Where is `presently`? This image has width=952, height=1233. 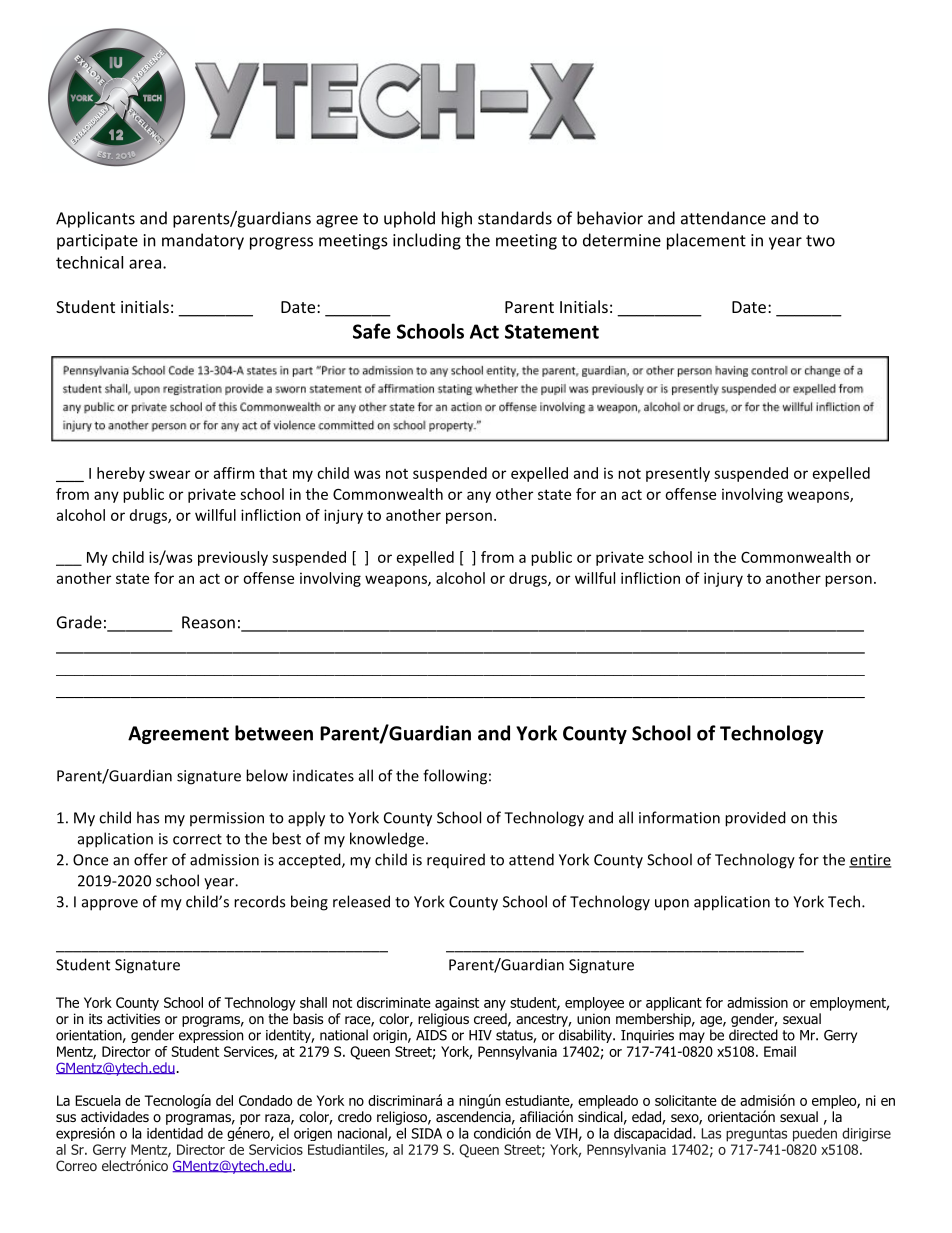 presently is located at coordinates (678, 474).
